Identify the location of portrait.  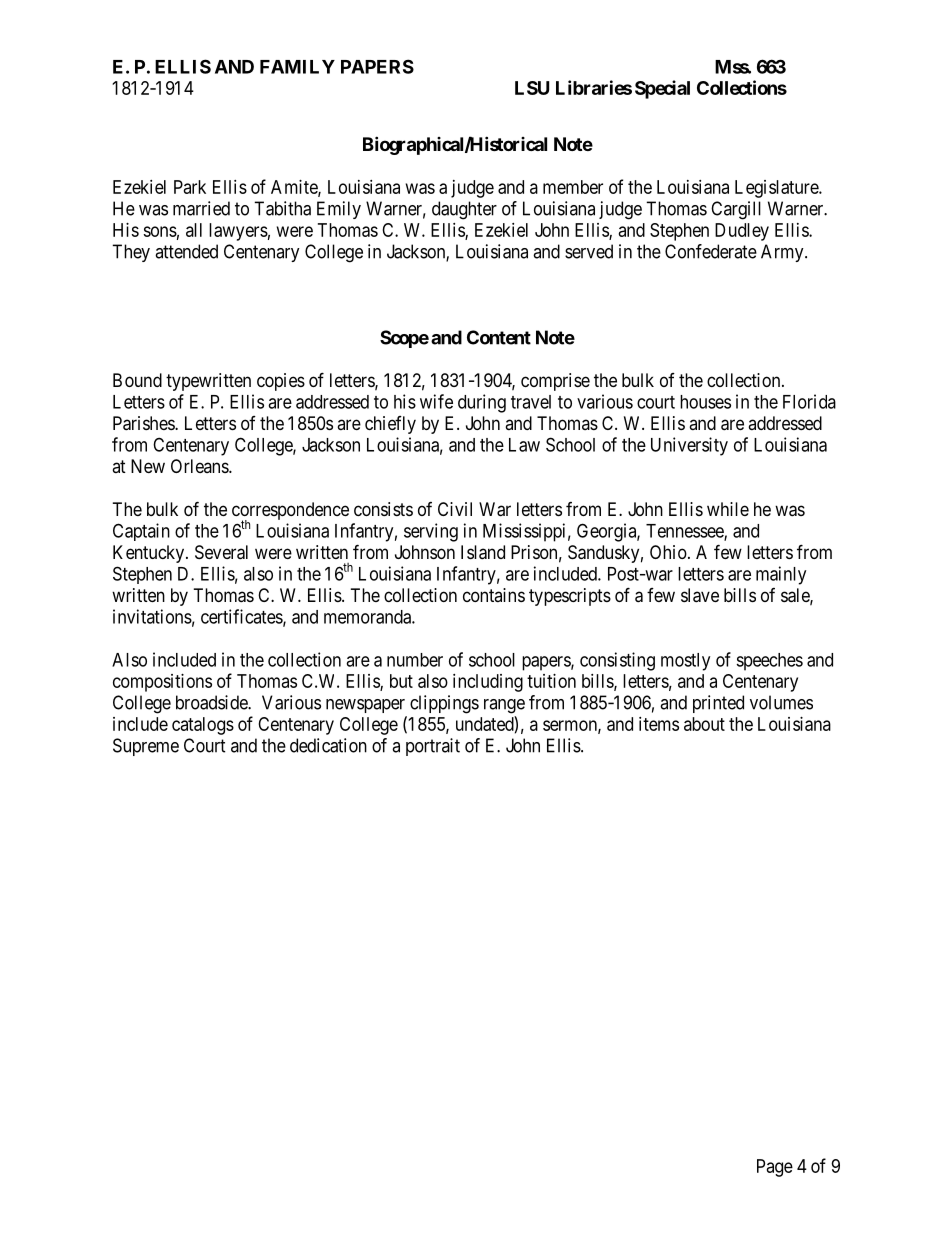
(433, 747).
